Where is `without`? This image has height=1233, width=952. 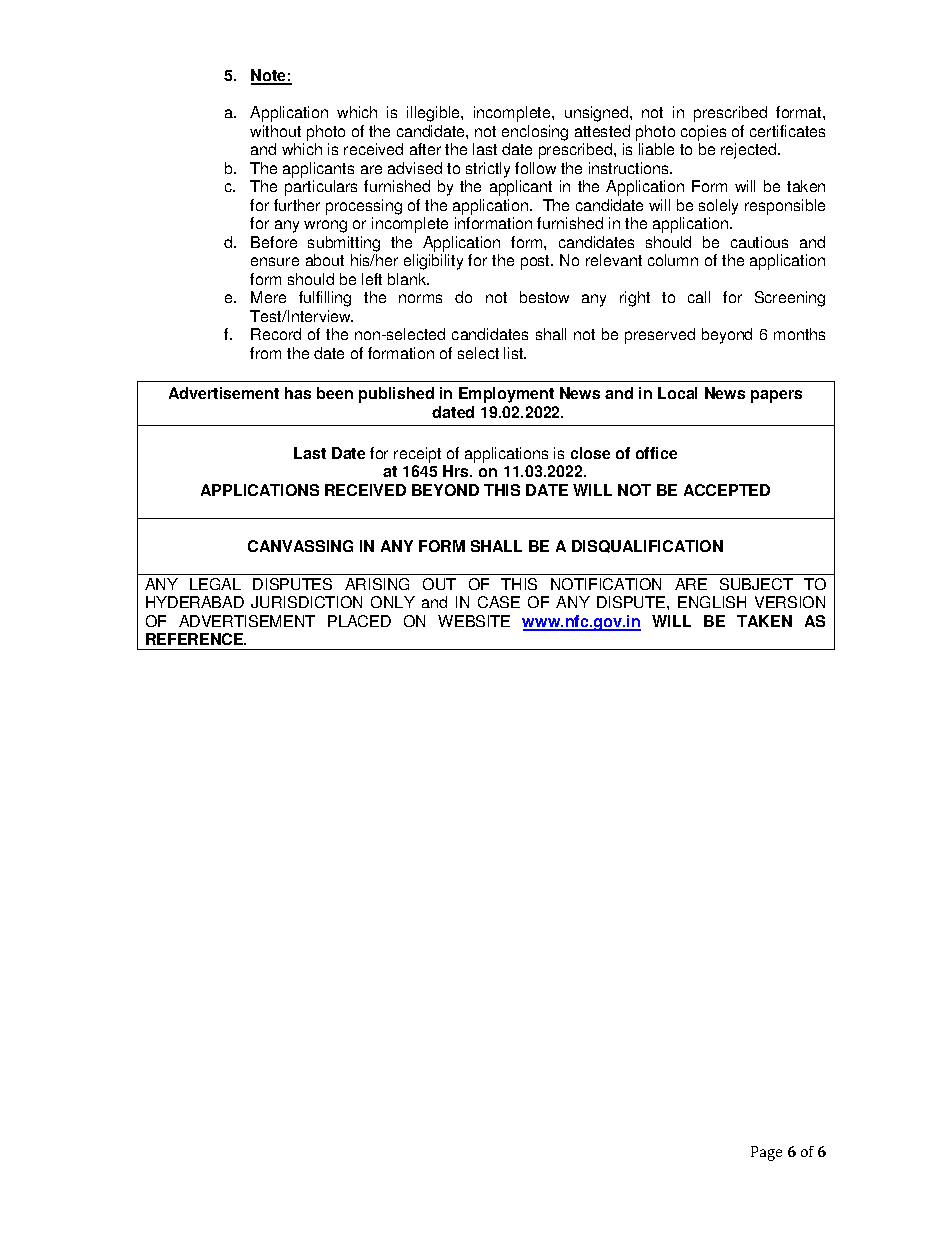 without is located at coordinates (275, 131).
